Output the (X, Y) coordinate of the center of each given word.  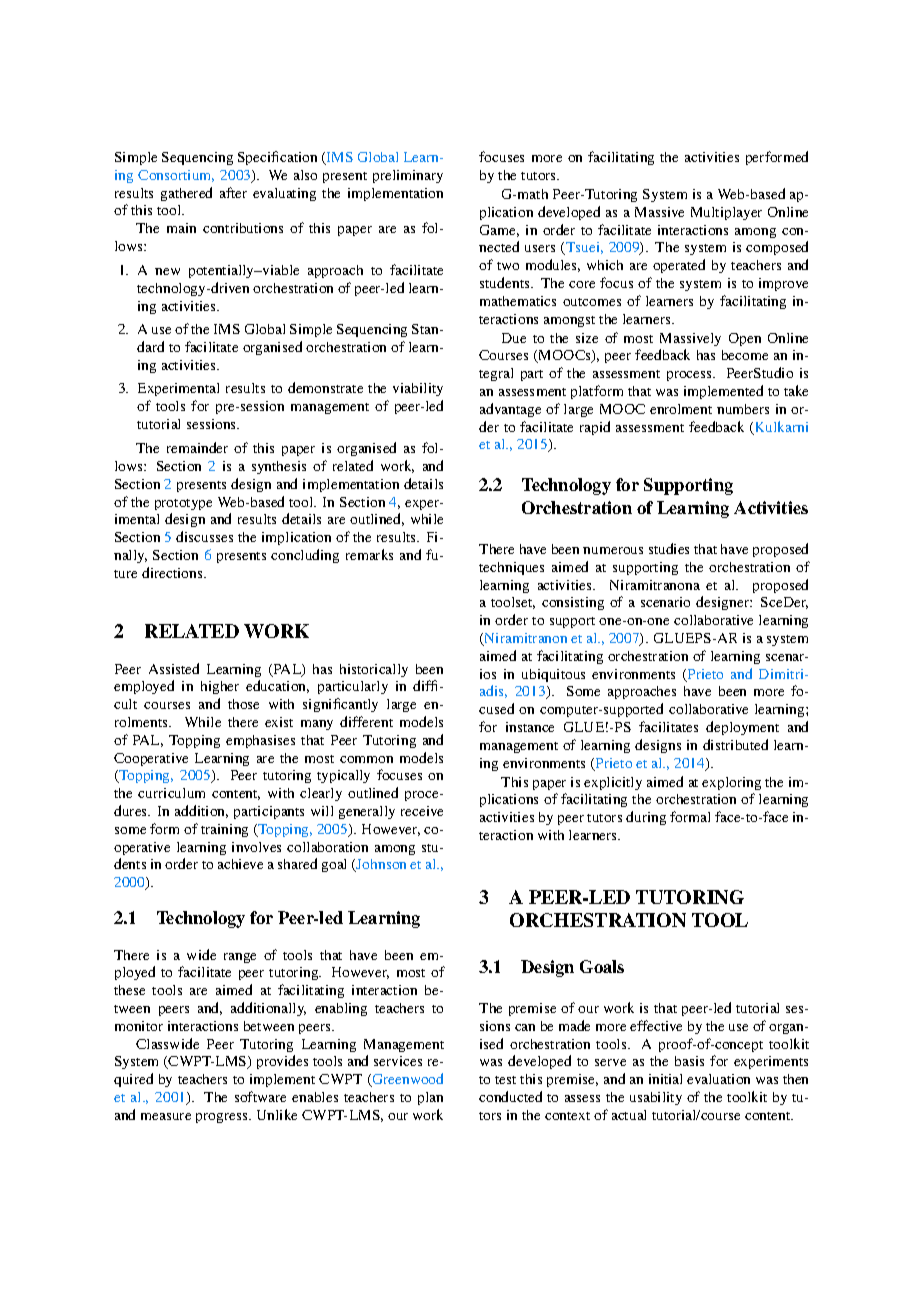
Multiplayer (726, 213)
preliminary (408, 176)
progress (223, 1118)
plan (430, 1098)
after (233, 192)
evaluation (718, 1079)
